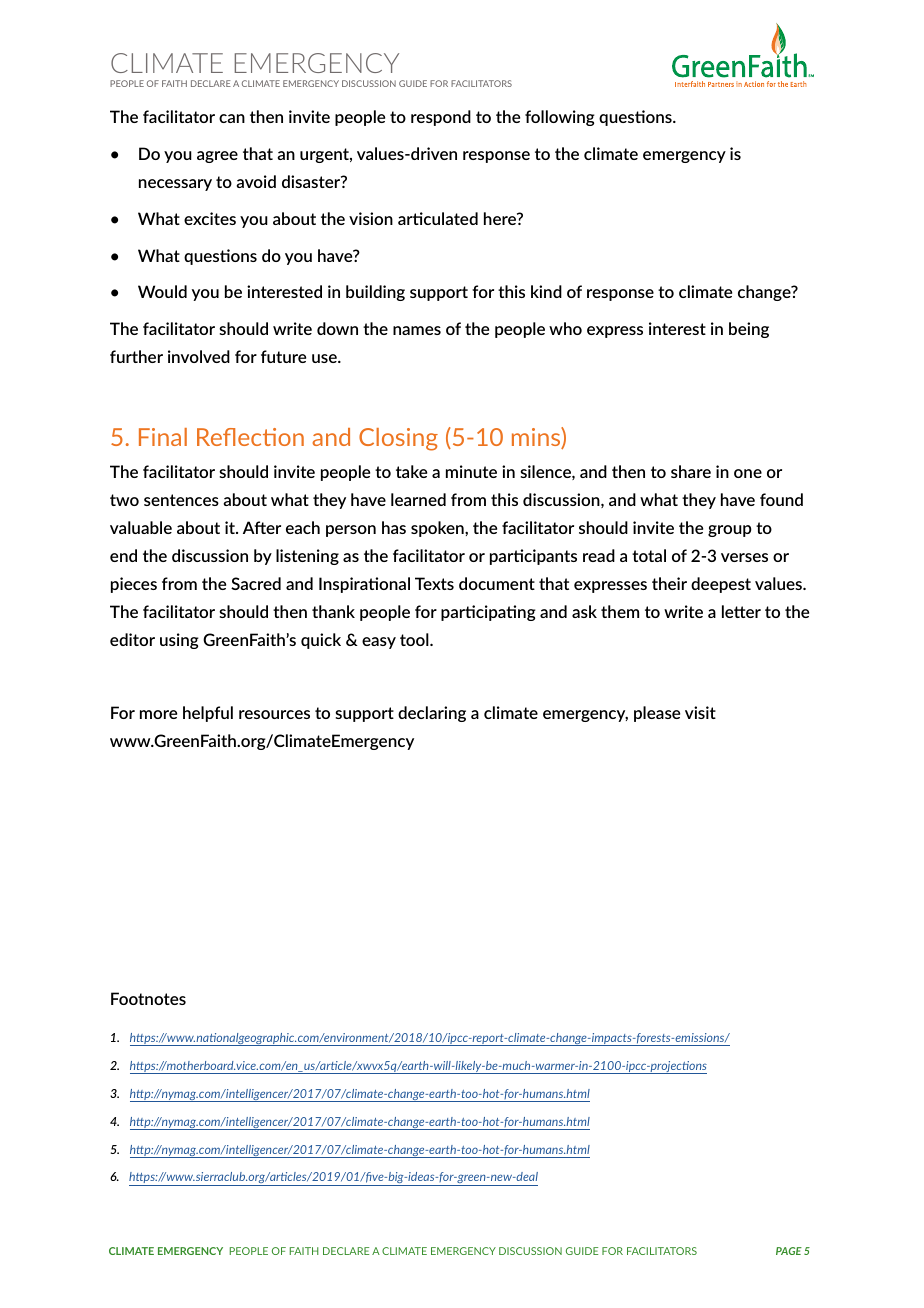  I want to click on being, so click(749, 330).
